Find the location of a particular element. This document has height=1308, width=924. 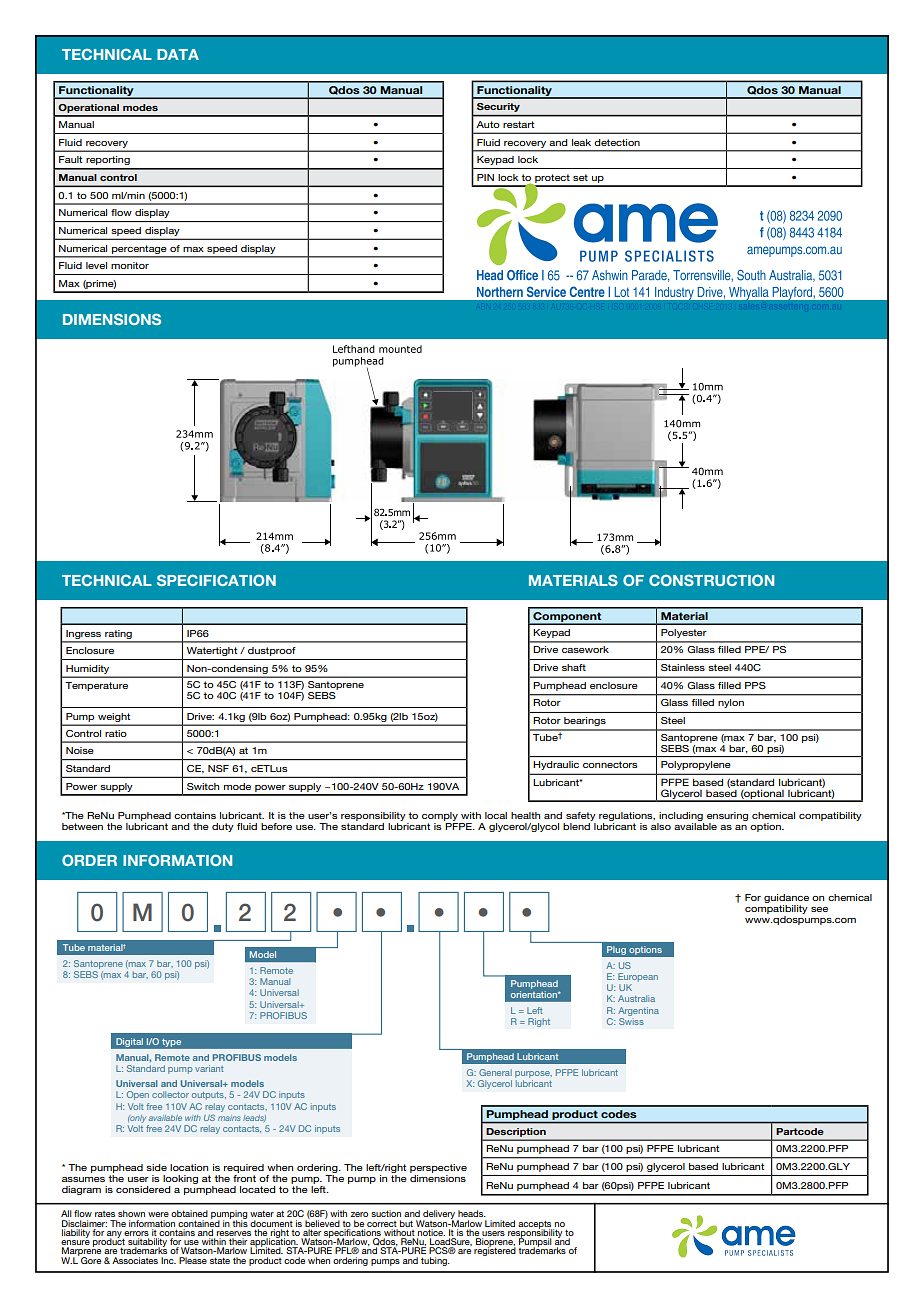

heads is located at coordinates (472, 1213).
